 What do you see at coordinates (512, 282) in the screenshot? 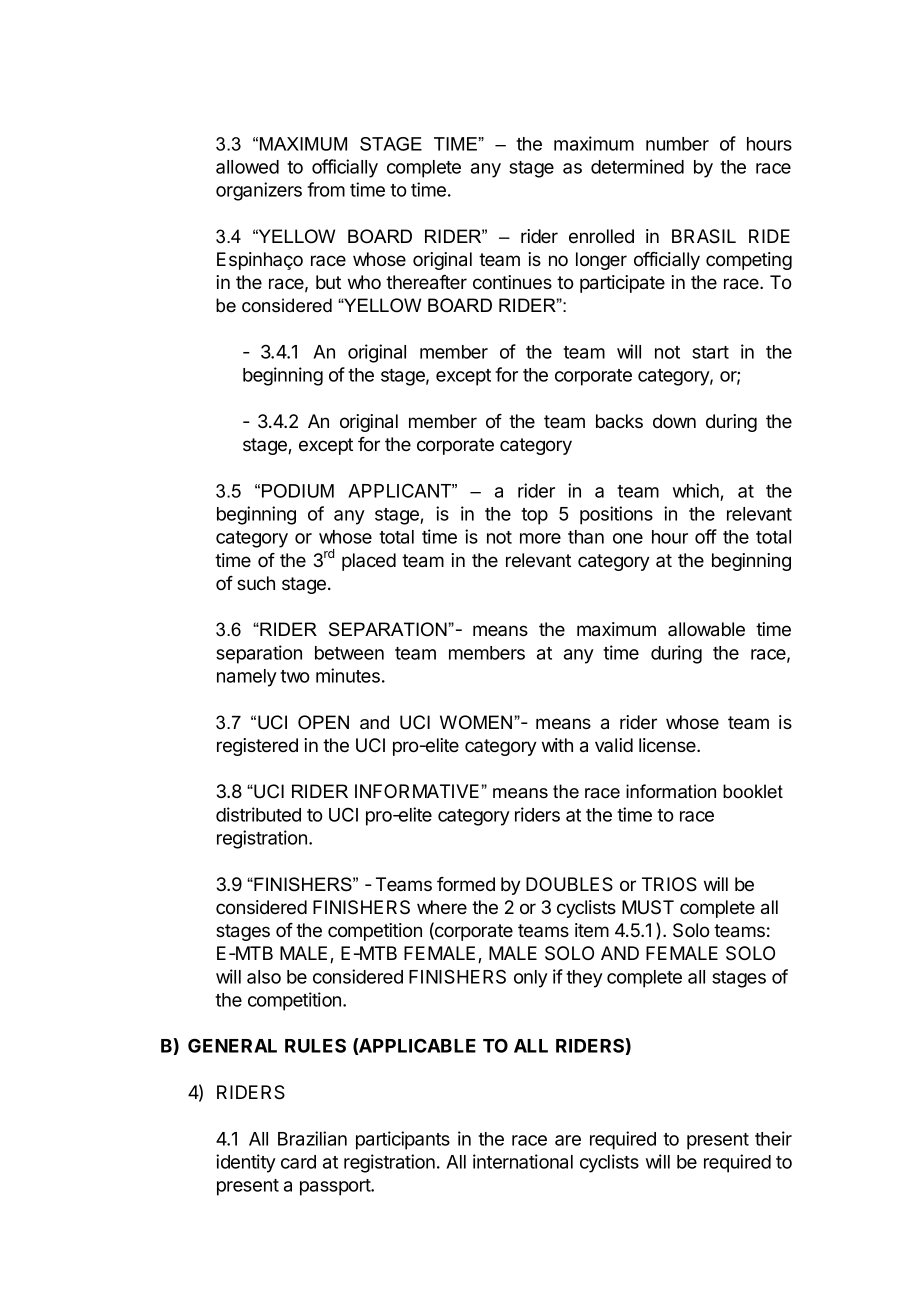
I see `continues` at bounding box center [512, 282].
